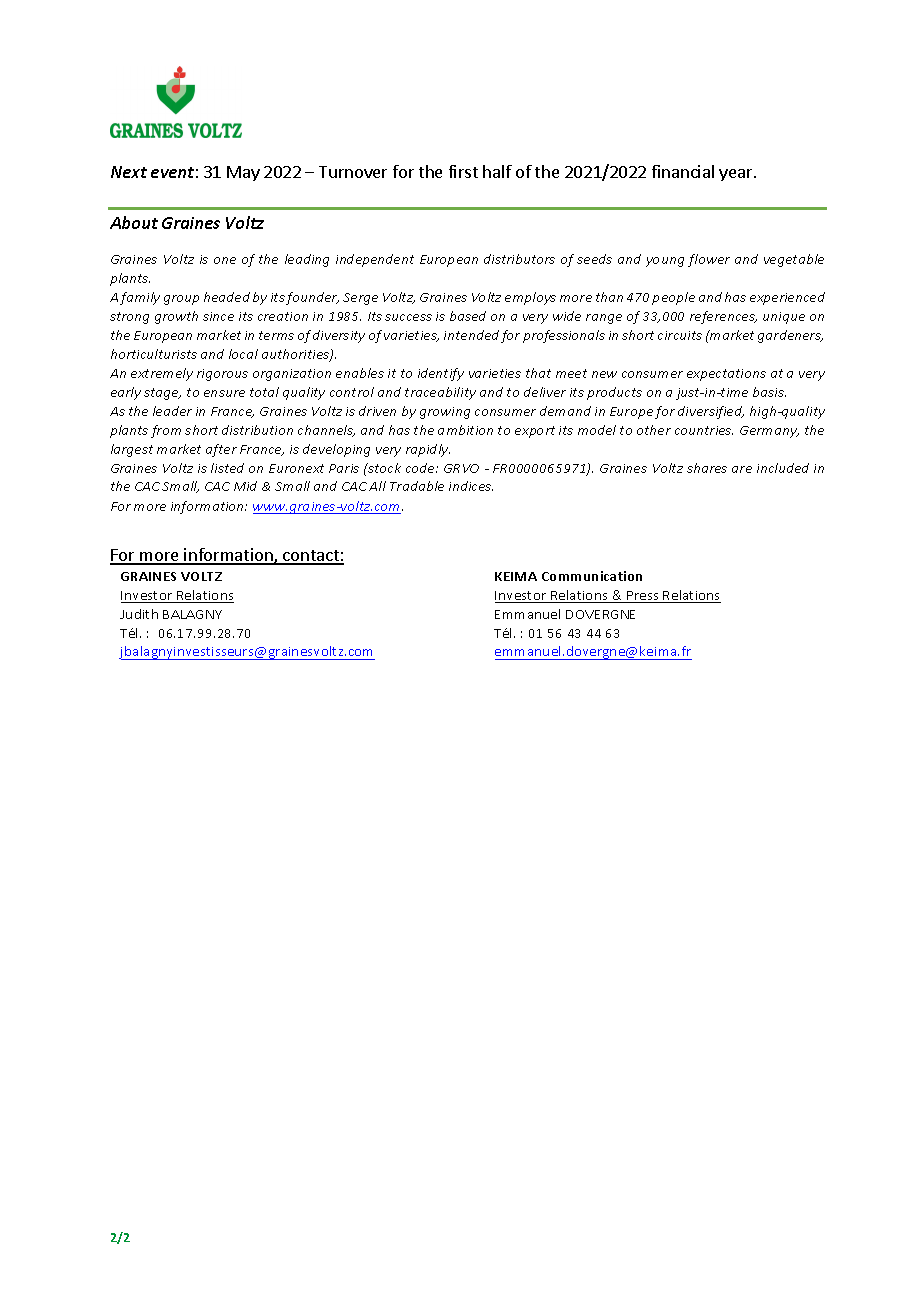 The height and width of the page is (1308, 924). What do you see at coordinates (726, 375) in the page?
I see `expectations` at bounding box center [726, 375].
